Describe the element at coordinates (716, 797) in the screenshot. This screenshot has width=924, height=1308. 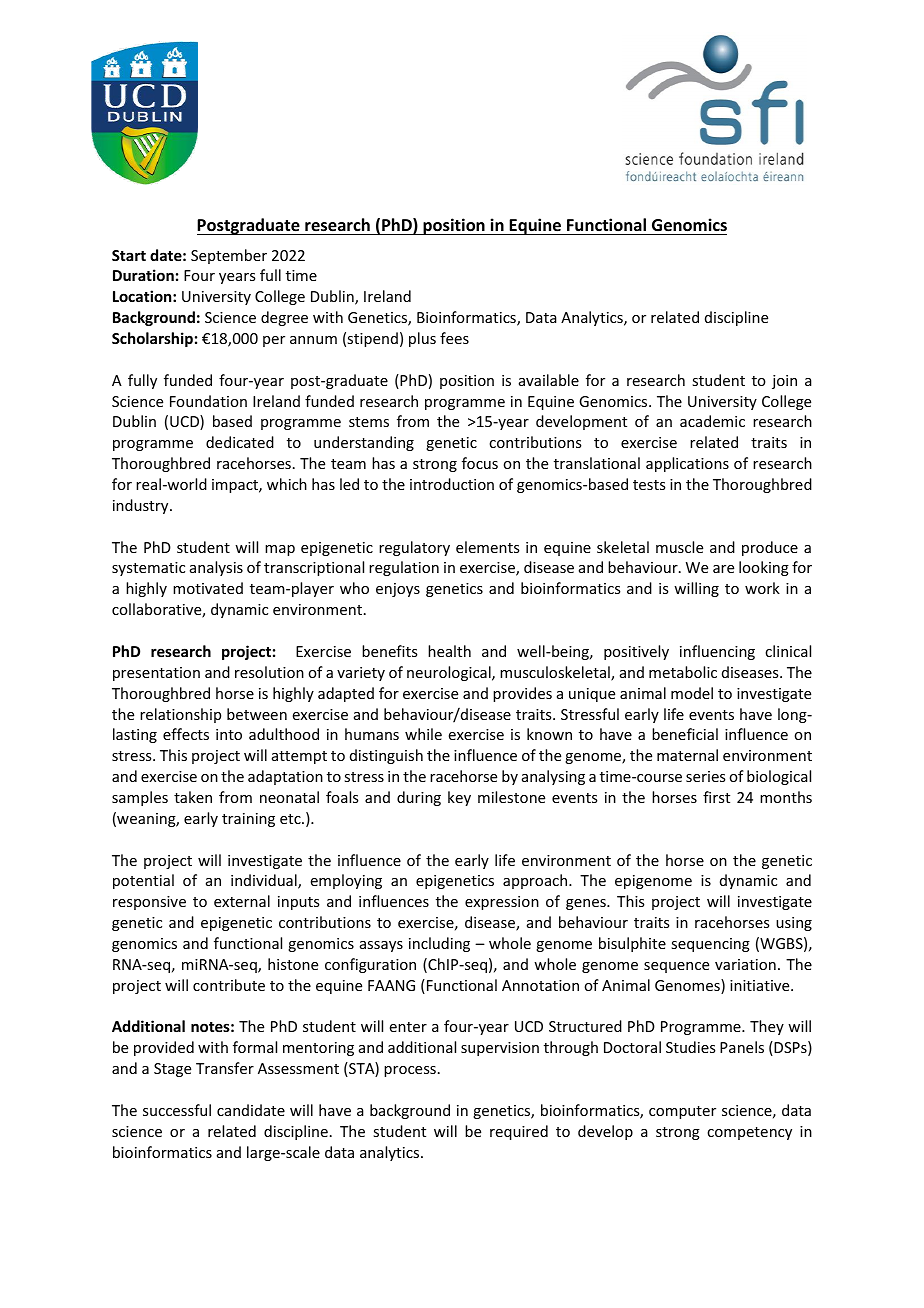
I see `first` at that location.
